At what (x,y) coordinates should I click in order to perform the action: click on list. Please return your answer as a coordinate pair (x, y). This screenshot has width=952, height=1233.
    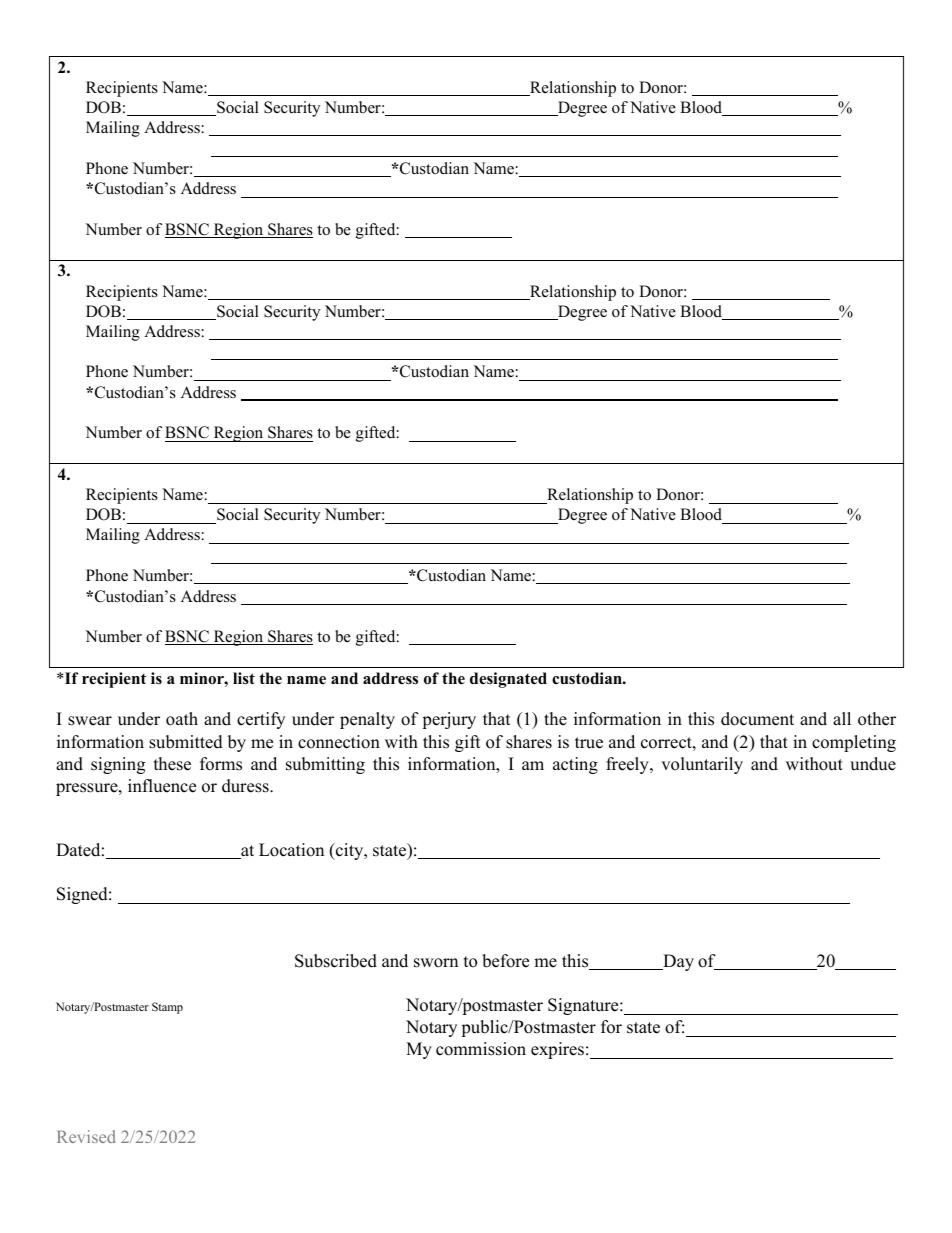
    Looking at the image, I should click on (244, 678).
